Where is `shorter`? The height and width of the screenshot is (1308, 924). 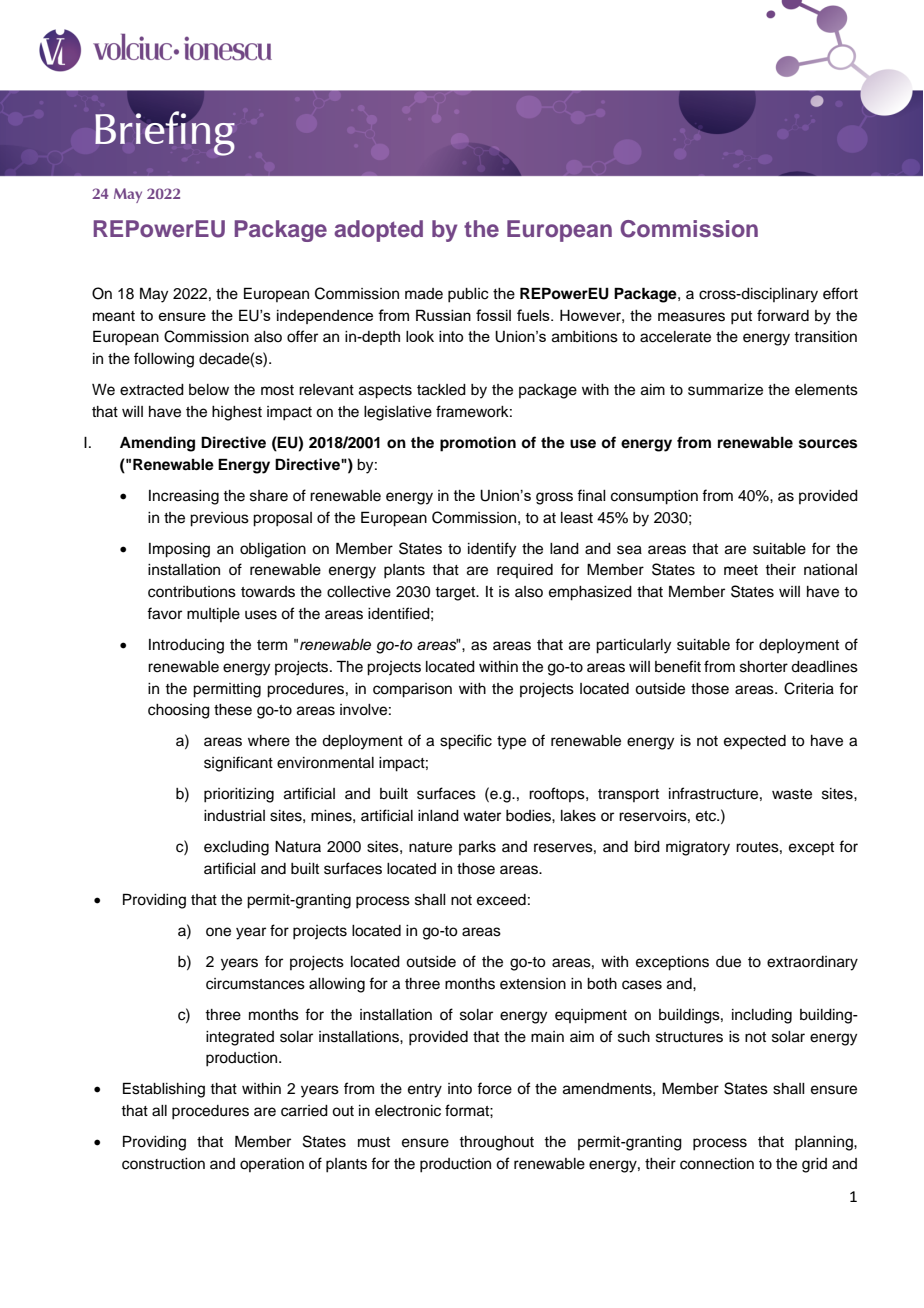
shorter is located at coordinates (764, 667).
